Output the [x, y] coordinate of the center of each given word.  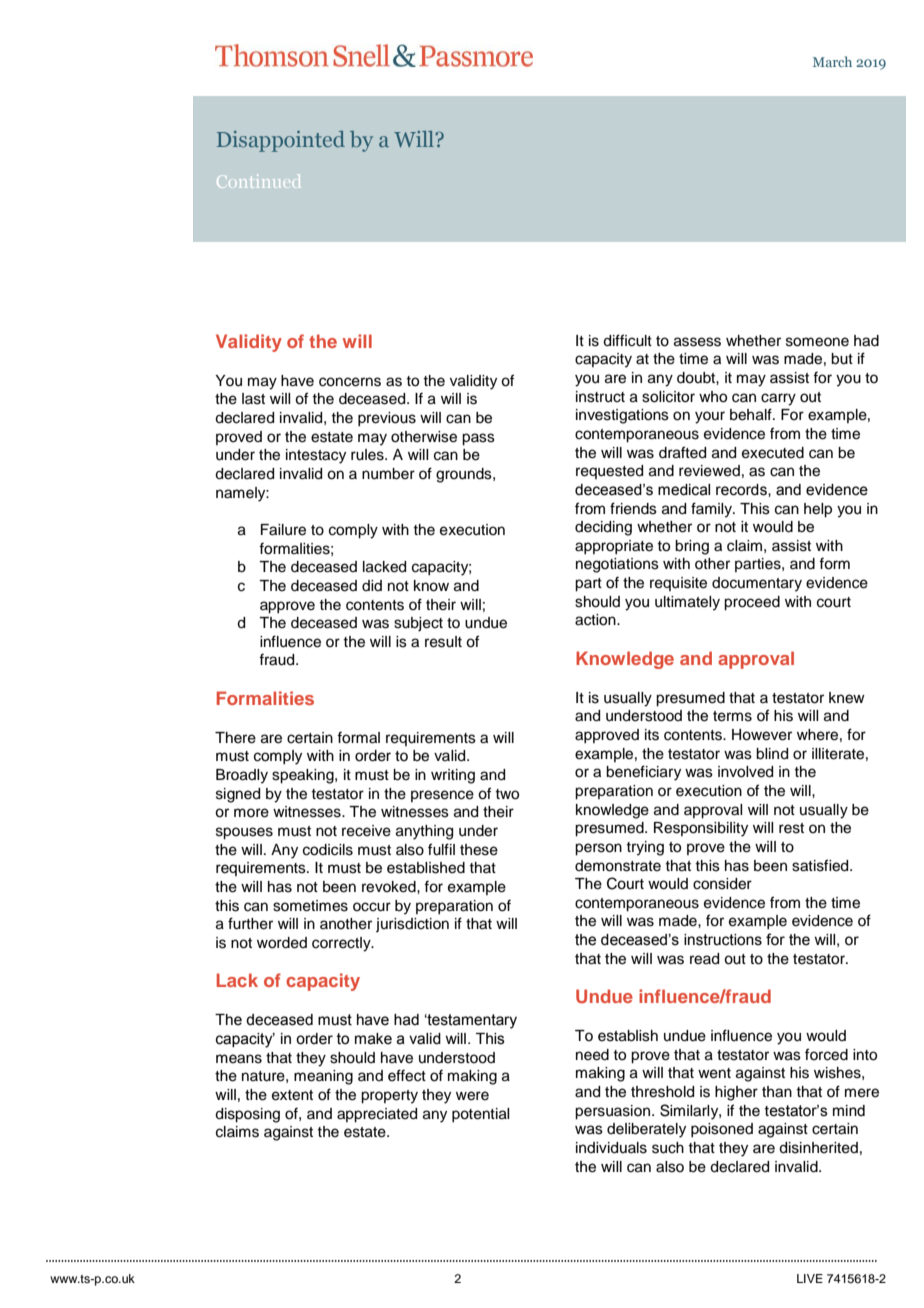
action [596, 620]
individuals [611, 1148]
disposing [247, 1115]
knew [847, 698]
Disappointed [281, 141]
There [235, 738]
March [832, 61]
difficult [627, 340]
